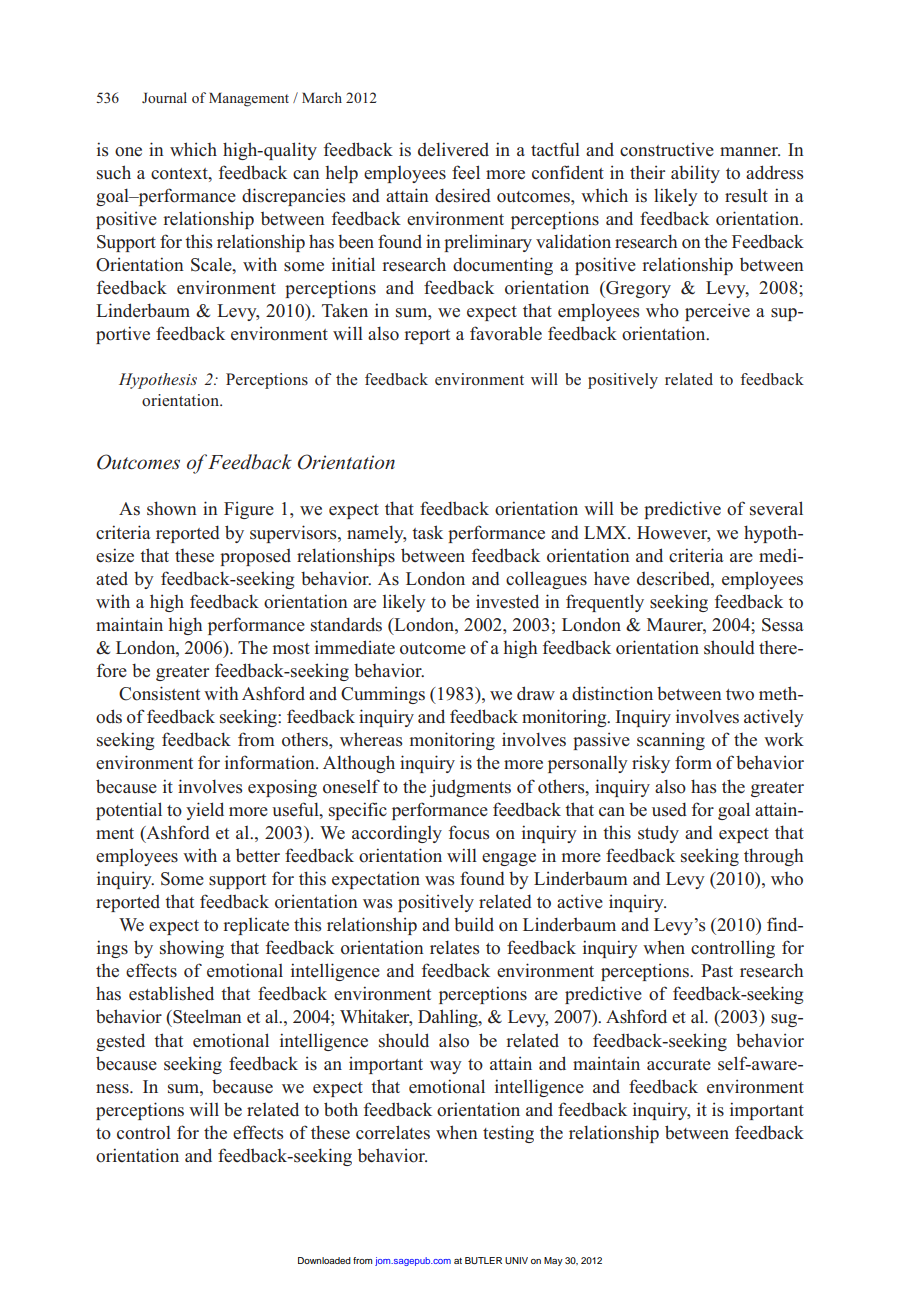 This screenshot has width=900, height=1316. I want to click on BUTLER, so click(483, 1260).
